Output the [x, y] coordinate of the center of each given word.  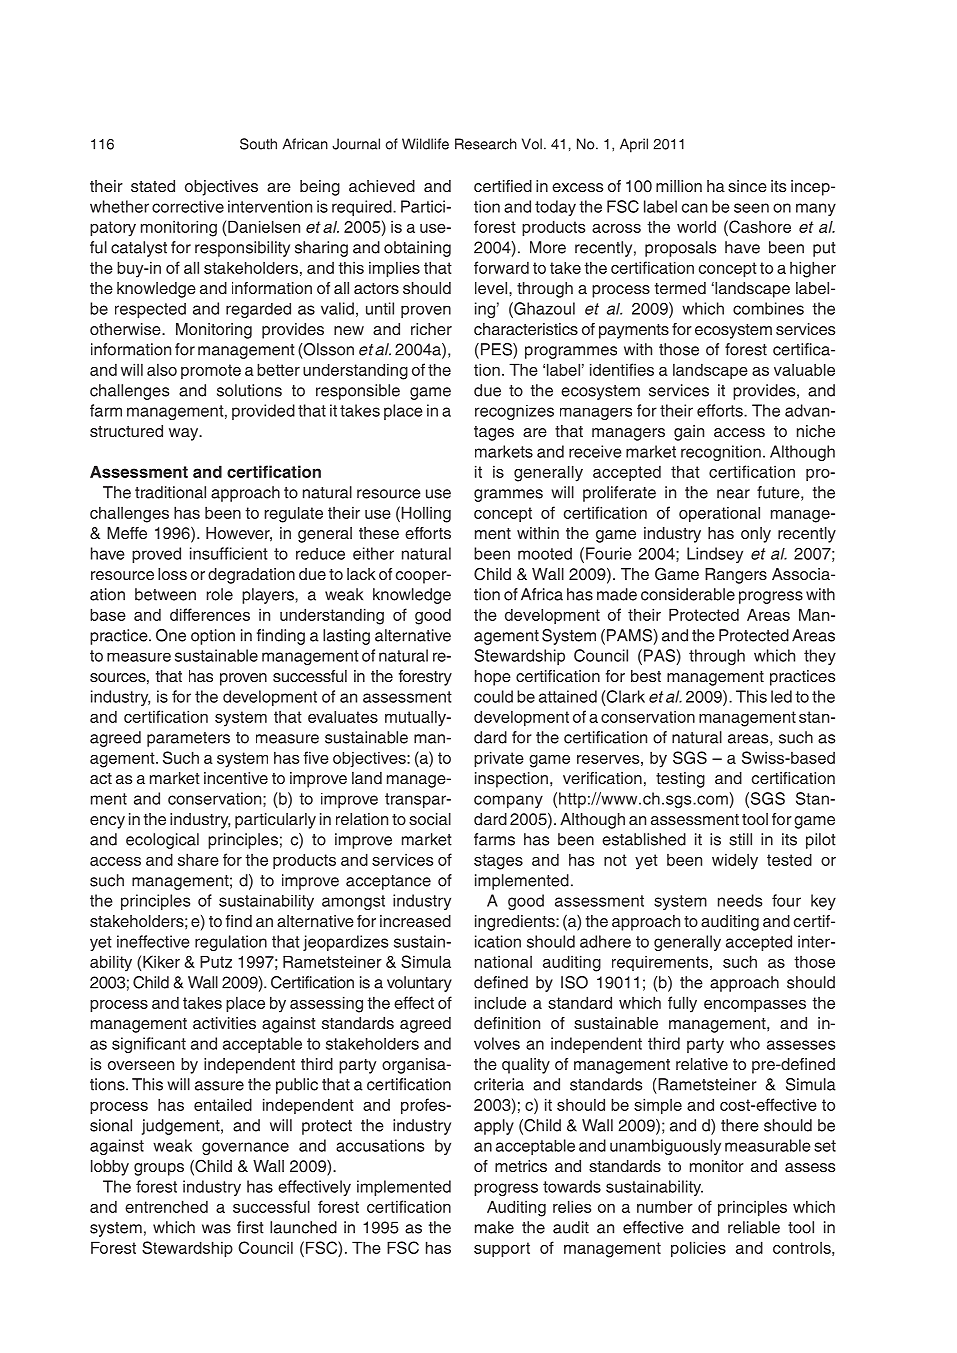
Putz [216, 962]
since [747, 186]
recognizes [514, 412]
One [171, 635]
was [216, 1229]
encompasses [755, 1006]
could [493, 696]
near [733, 494]
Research [486, 144]
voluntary [419, 984]
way [185, 434]
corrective [188, 206]
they [820, 657]
